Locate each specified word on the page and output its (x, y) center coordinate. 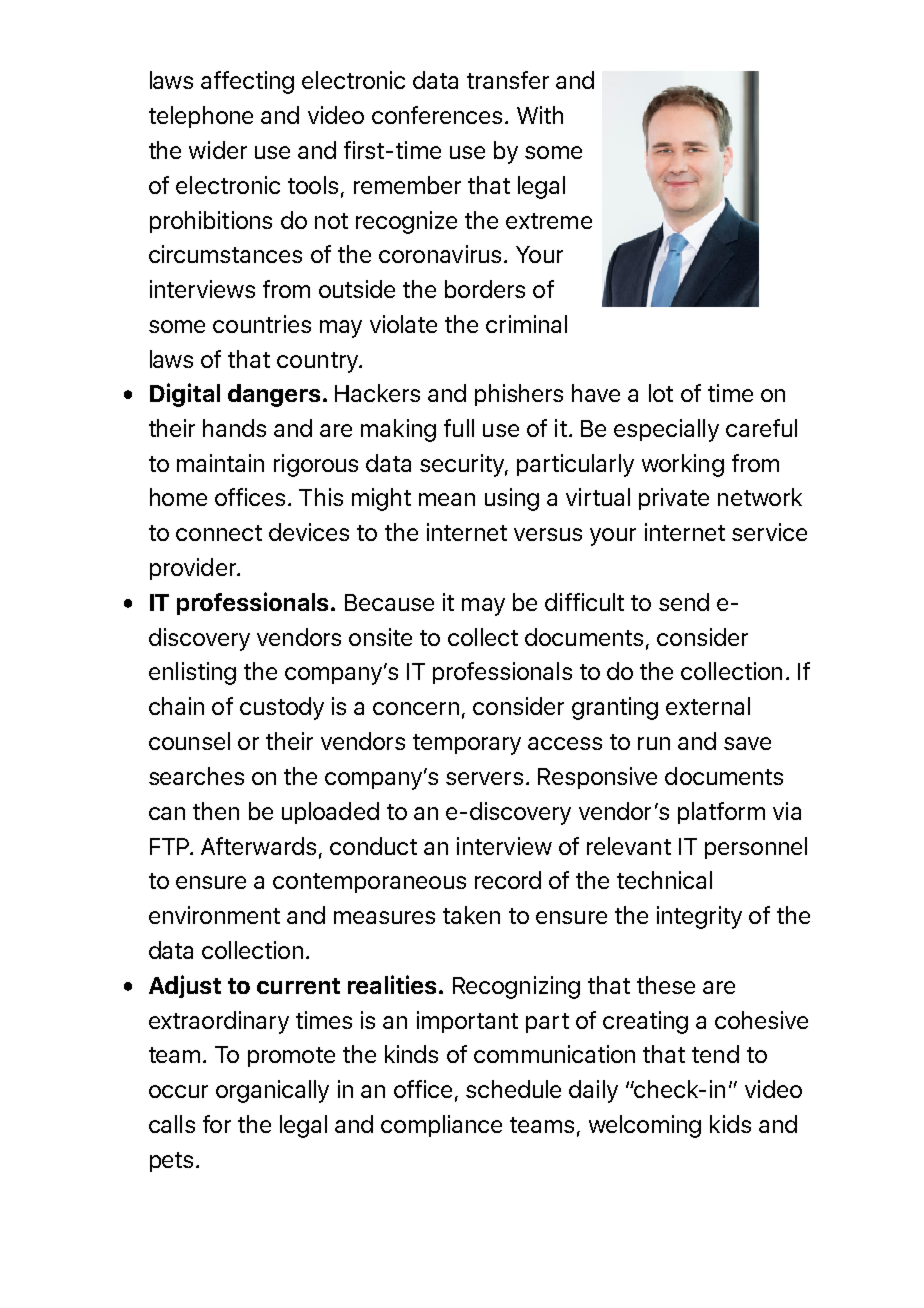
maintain (220, 463)
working (683, 465)
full (459, 428)
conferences (437, 115)
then (216, 811)
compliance (441, 1126)
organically (272, 1091)
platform (721, 813)
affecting (247, 82)
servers (484, 778)
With (540, 115)
